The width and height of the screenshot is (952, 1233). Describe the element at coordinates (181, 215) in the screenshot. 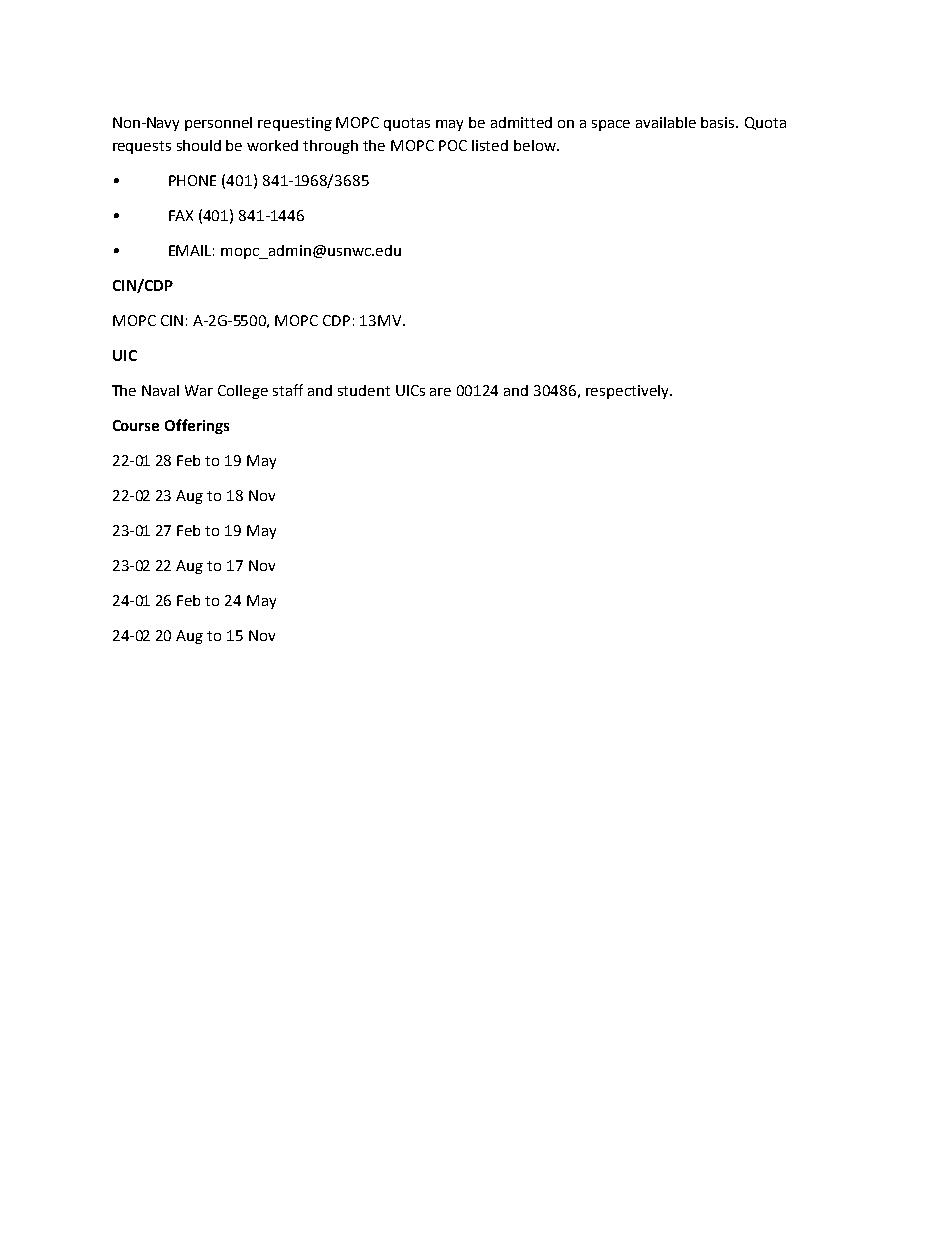

I see `FAX` at that location.
